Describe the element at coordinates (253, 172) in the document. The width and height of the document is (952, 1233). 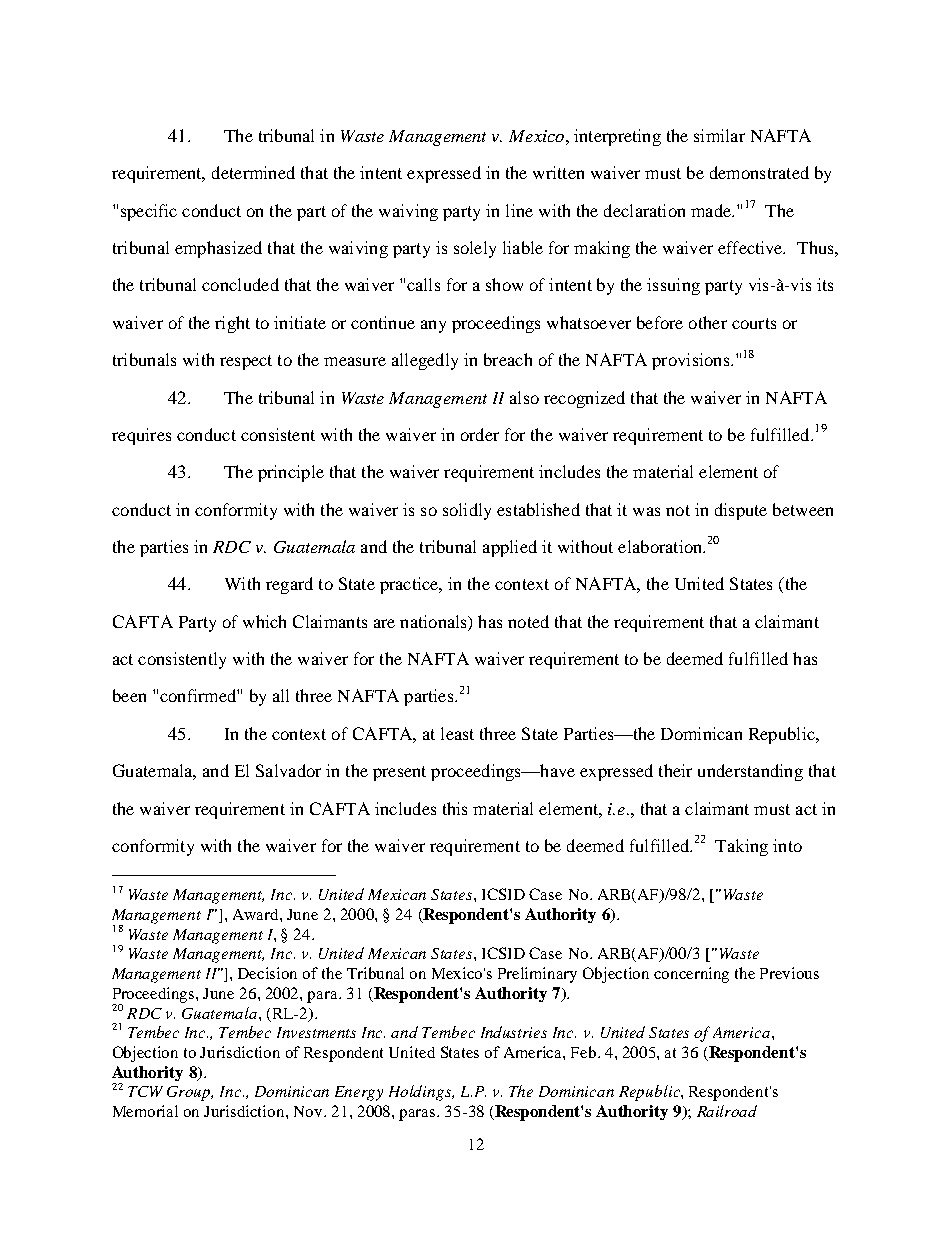
I see `determined` at that location.
